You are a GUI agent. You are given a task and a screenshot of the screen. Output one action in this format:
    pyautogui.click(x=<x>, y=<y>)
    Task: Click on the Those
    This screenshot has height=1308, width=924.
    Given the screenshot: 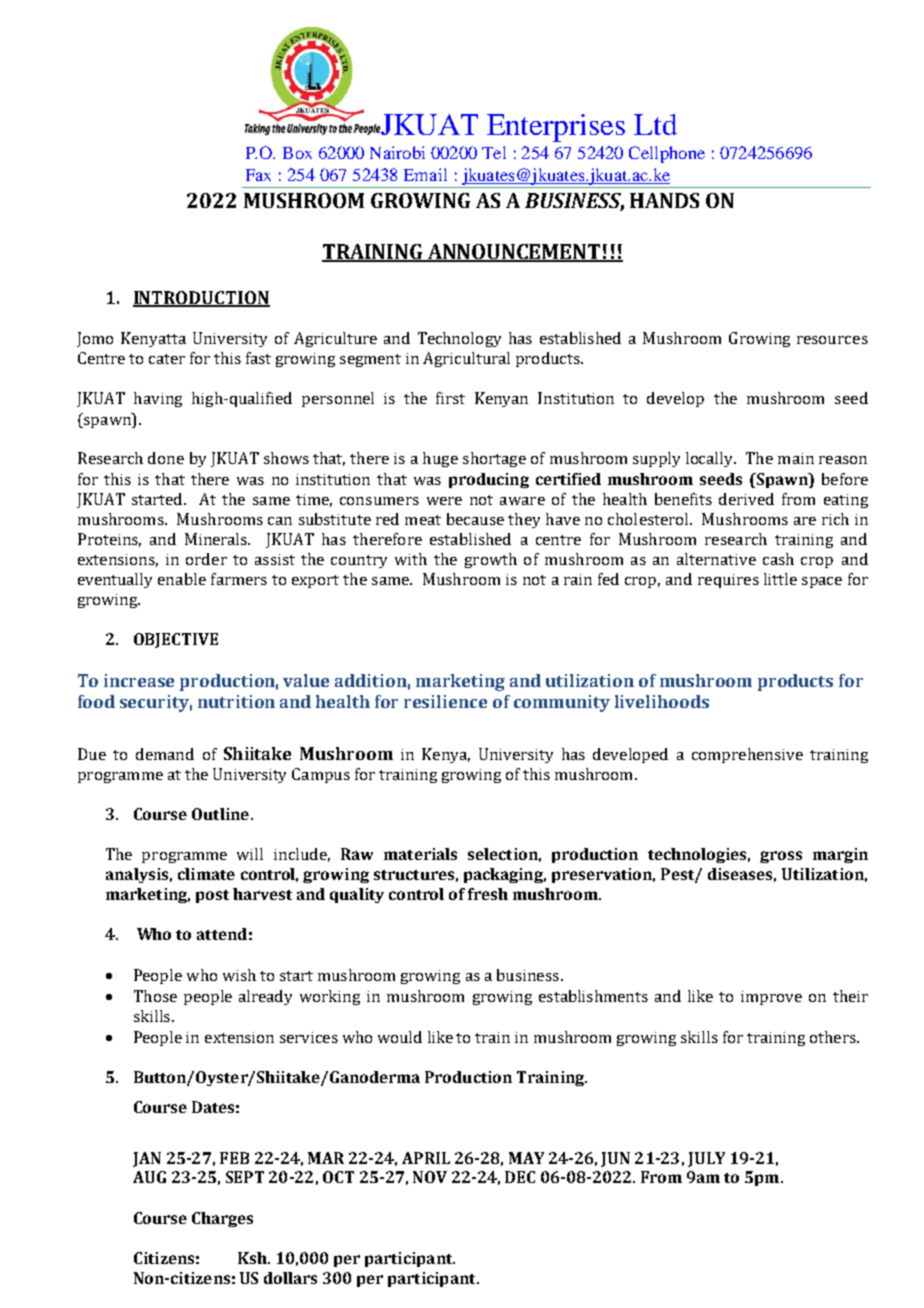 What is the action you would take?
    pyautogui.click(x=155, y=996)
